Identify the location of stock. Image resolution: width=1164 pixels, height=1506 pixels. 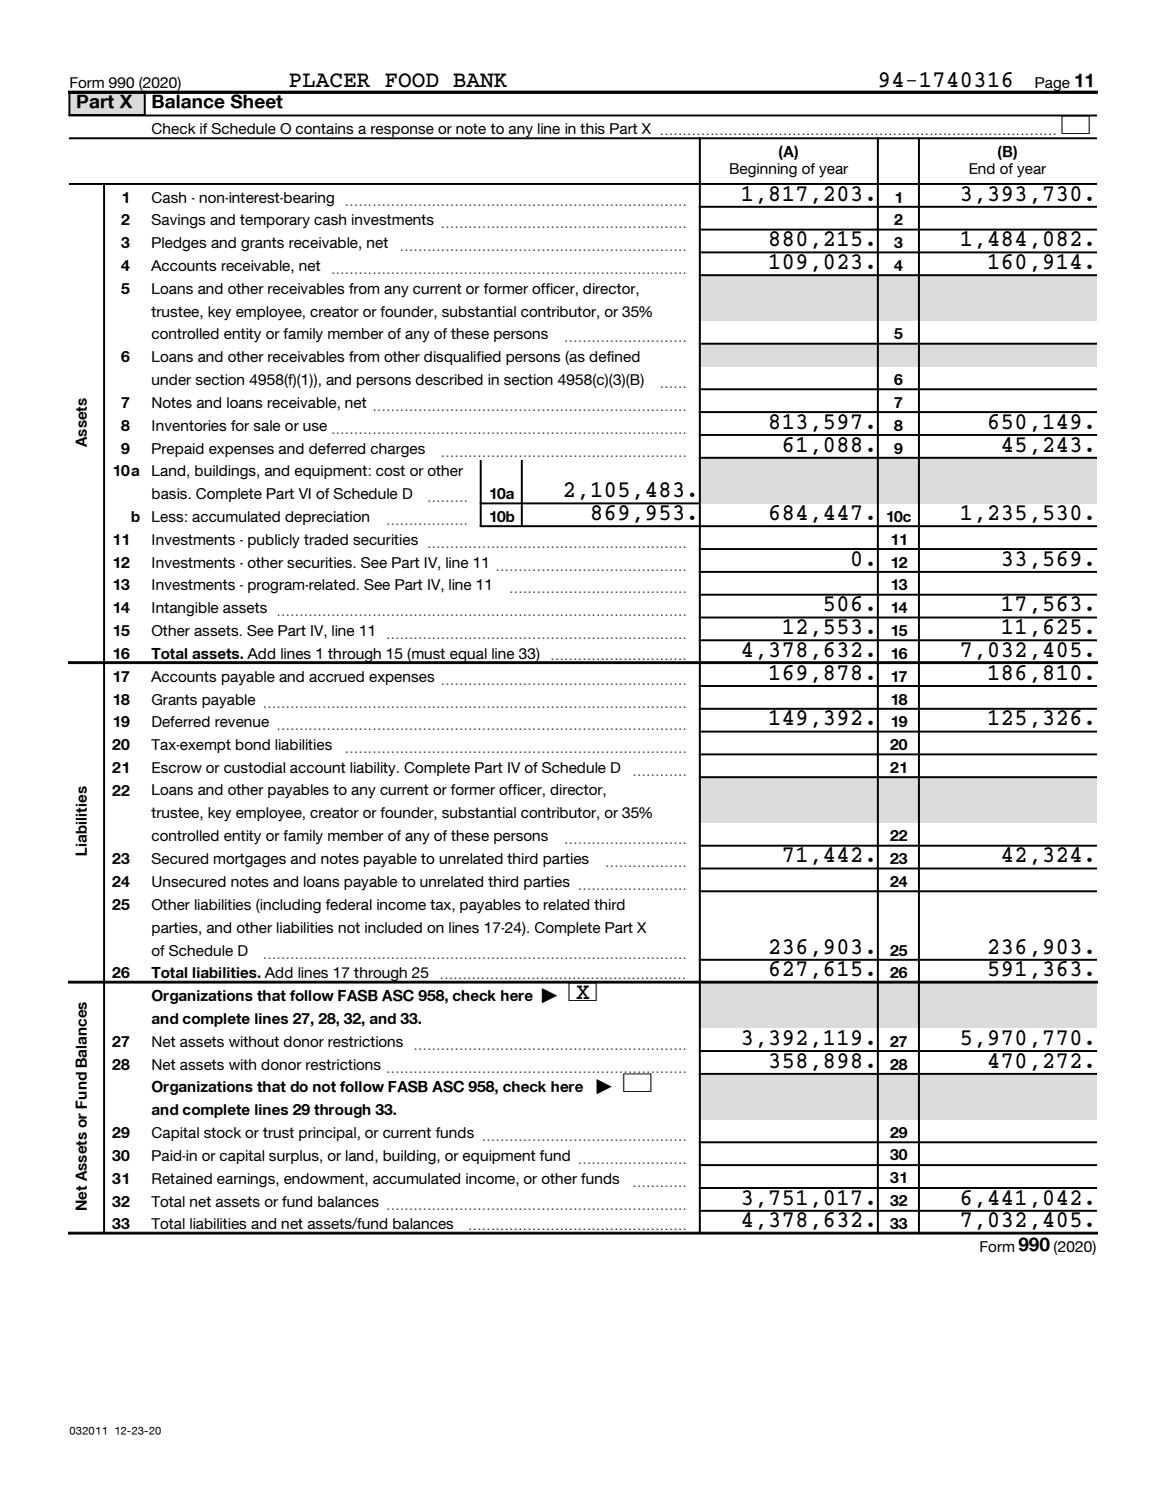
(222, 1132).
